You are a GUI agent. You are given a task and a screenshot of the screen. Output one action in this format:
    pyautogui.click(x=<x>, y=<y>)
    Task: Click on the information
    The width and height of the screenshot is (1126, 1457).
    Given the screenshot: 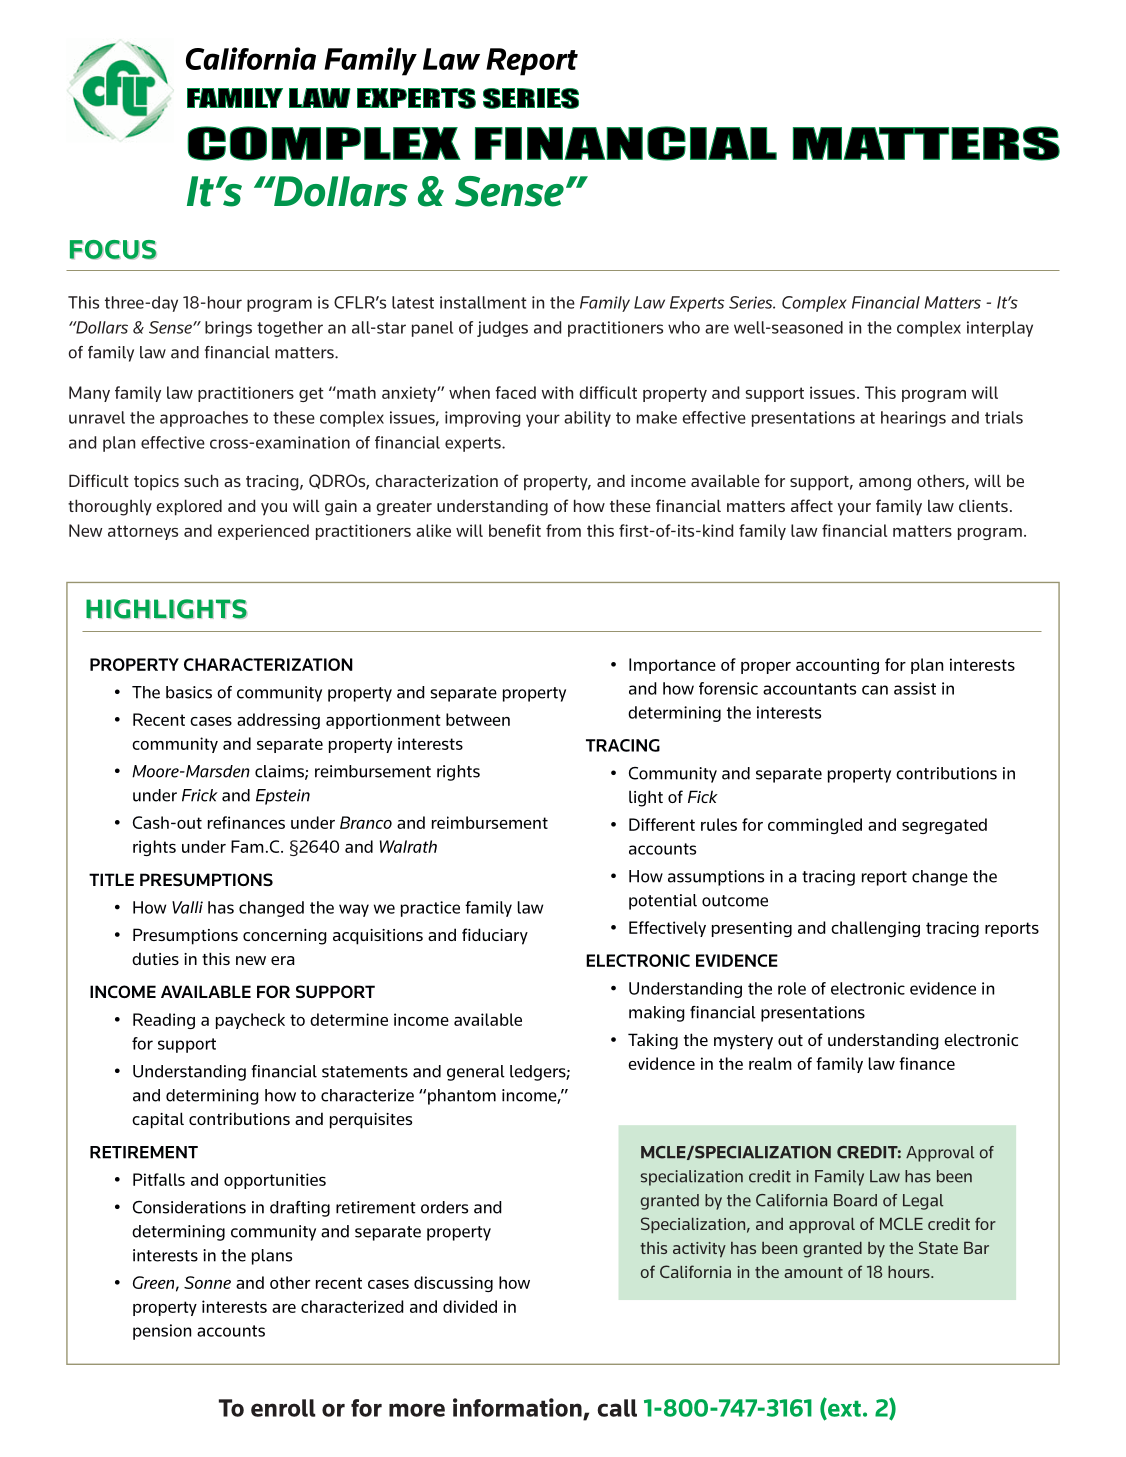 What is the action you would take?
    pyautogui.click(x=518, y=1408)
